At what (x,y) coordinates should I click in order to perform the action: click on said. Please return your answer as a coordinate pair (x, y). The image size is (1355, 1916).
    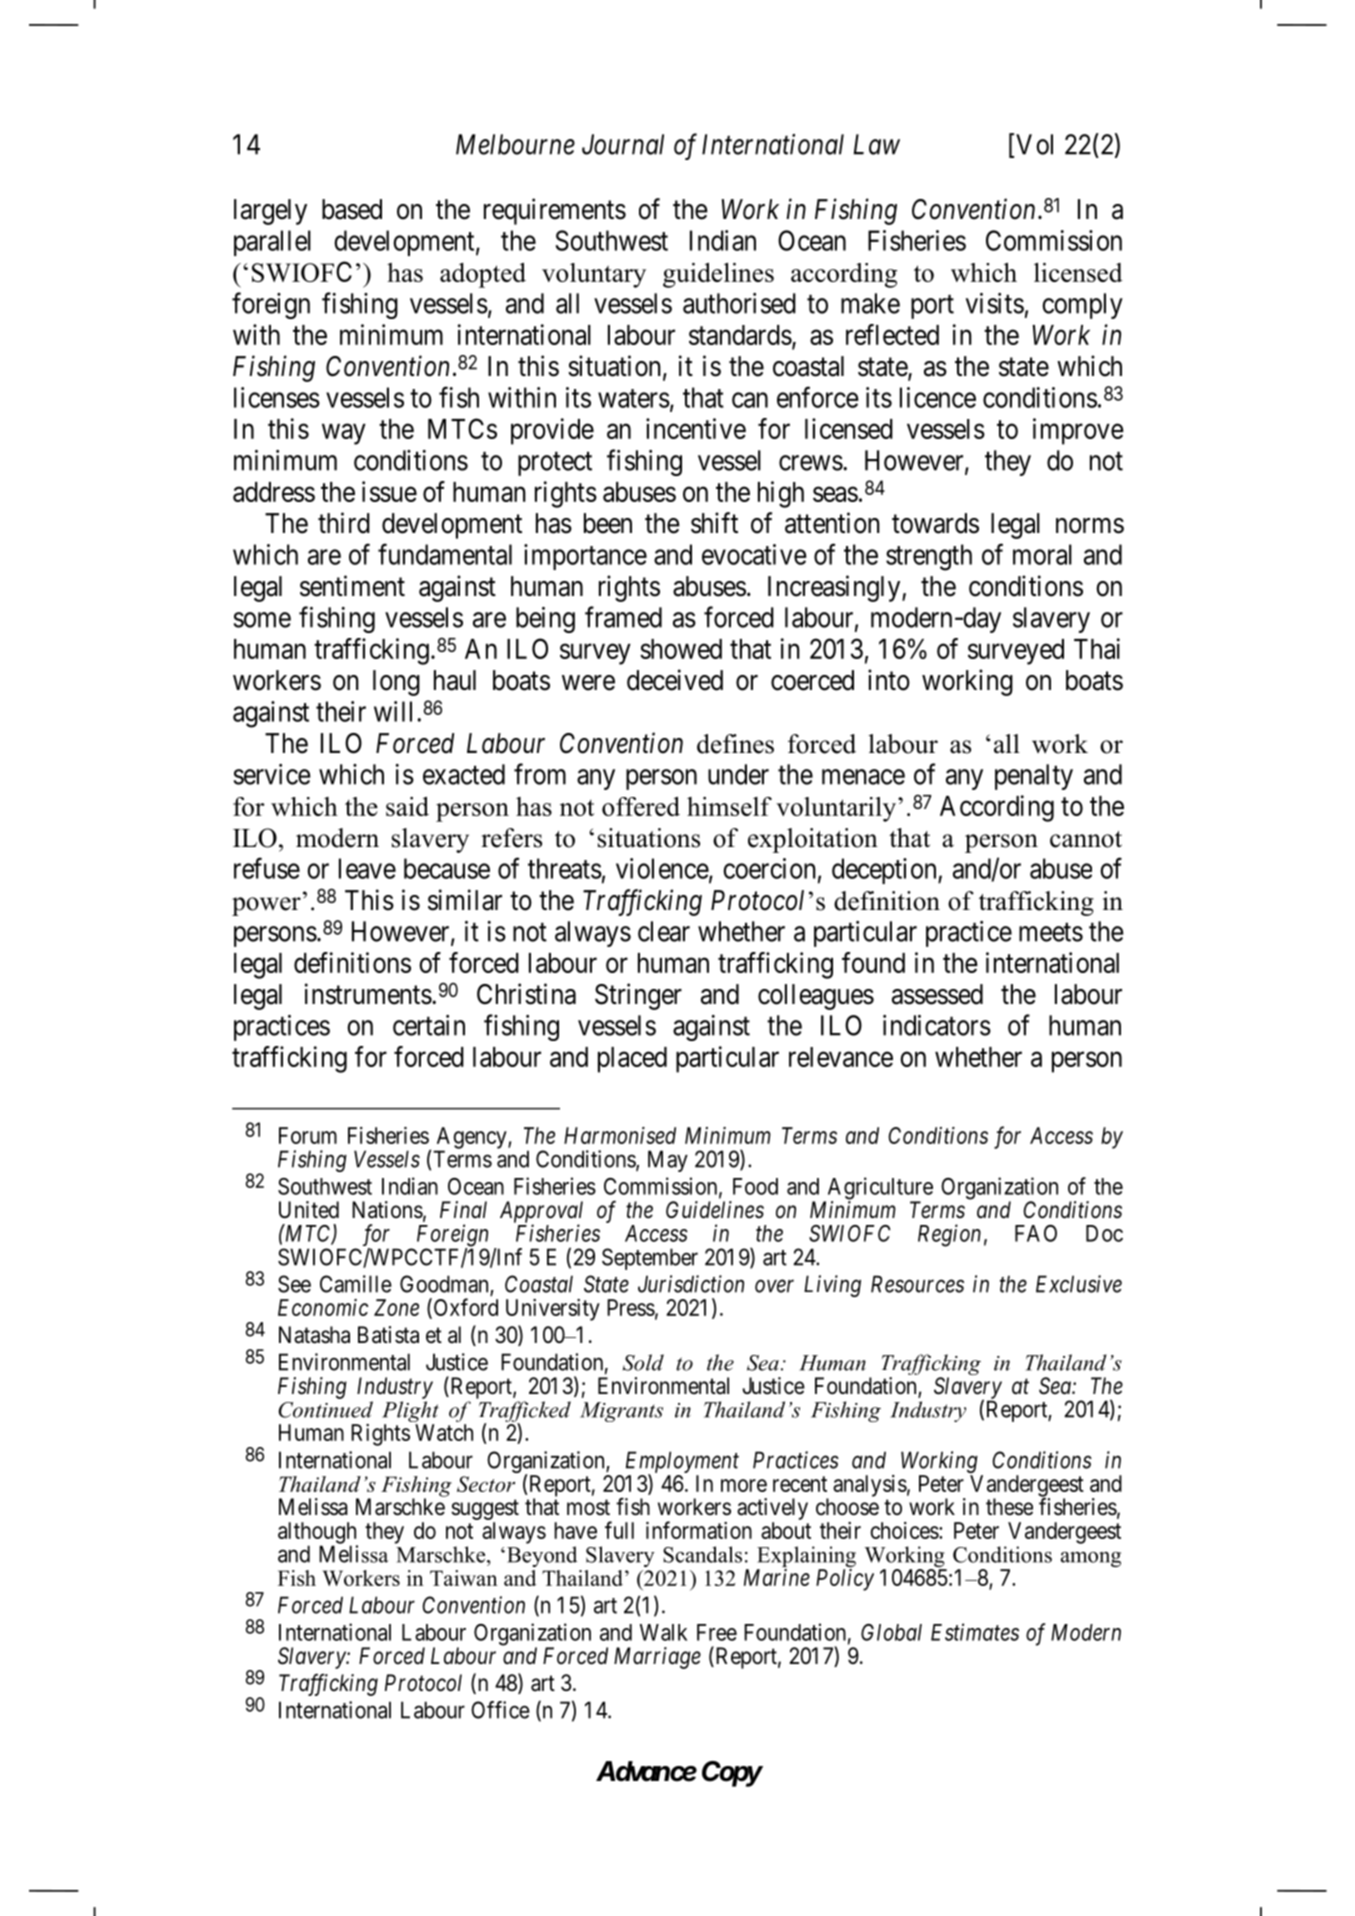
    Looking at the image, I should click on (407, 806).
